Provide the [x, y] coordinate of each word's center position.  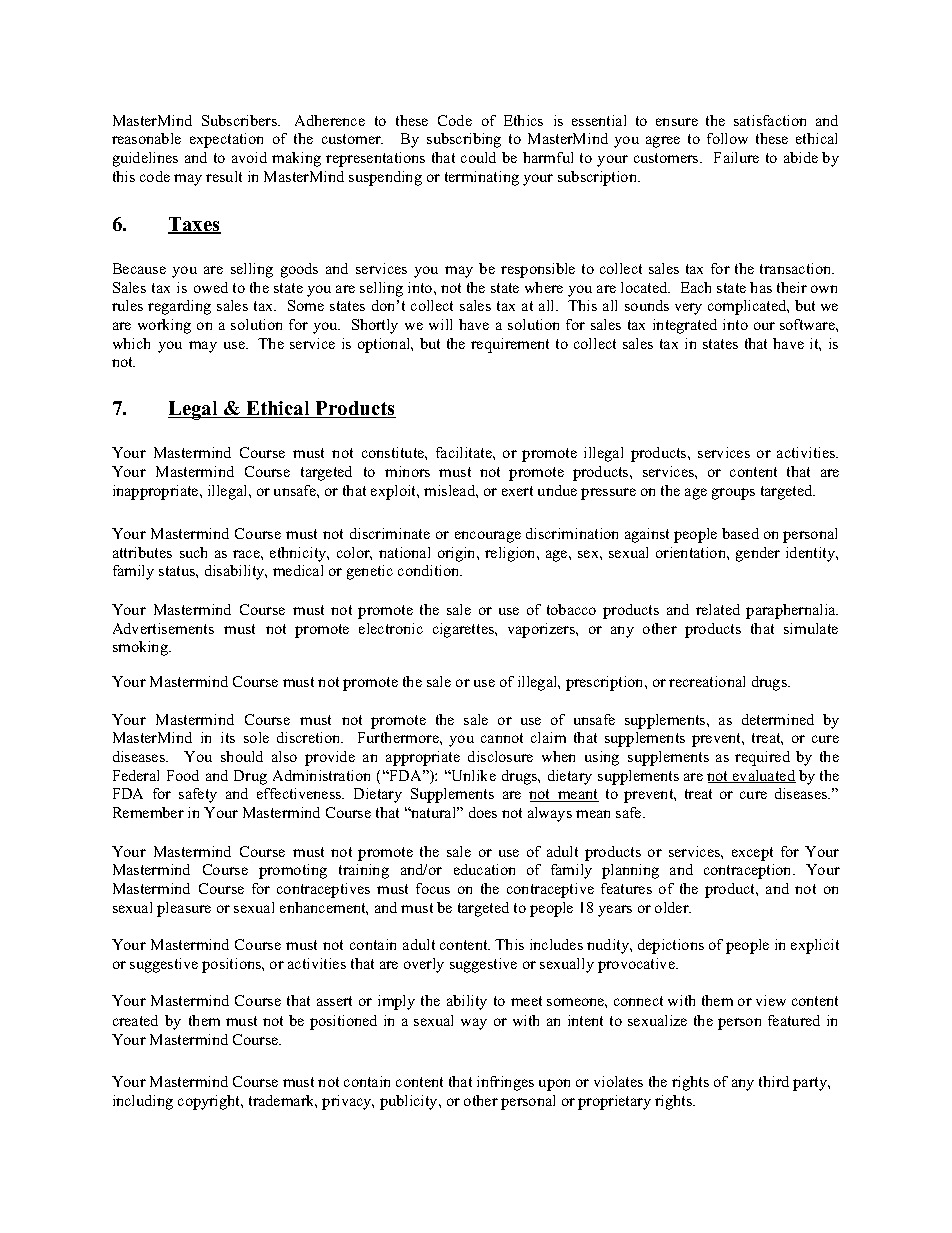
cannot [502, 738]
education [484, 869]
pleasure [184, 909]
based [740, 533]
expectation [226, 140]
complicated [748, 307]
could [478, 157]
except [752, 854]
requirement [510, 345]
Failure [736, 157]
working [164, 326]
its [228, 737]
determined [778, 719]
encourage [488, 537]
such [193, 552]
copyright [210, 1102]
